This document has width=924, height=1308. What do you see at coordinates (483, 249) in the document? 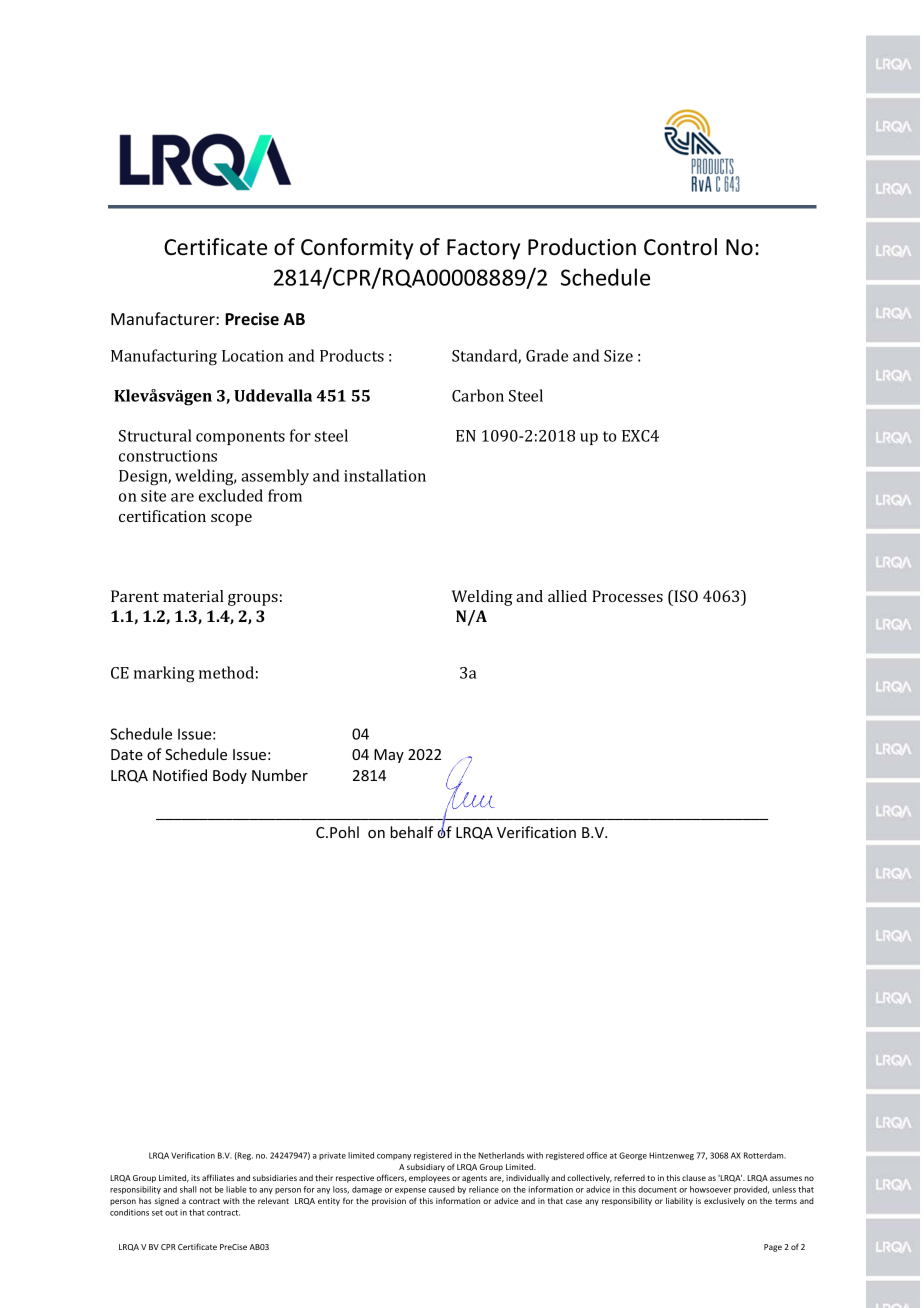
I see `Factory` at bounding box center [483, 249].
